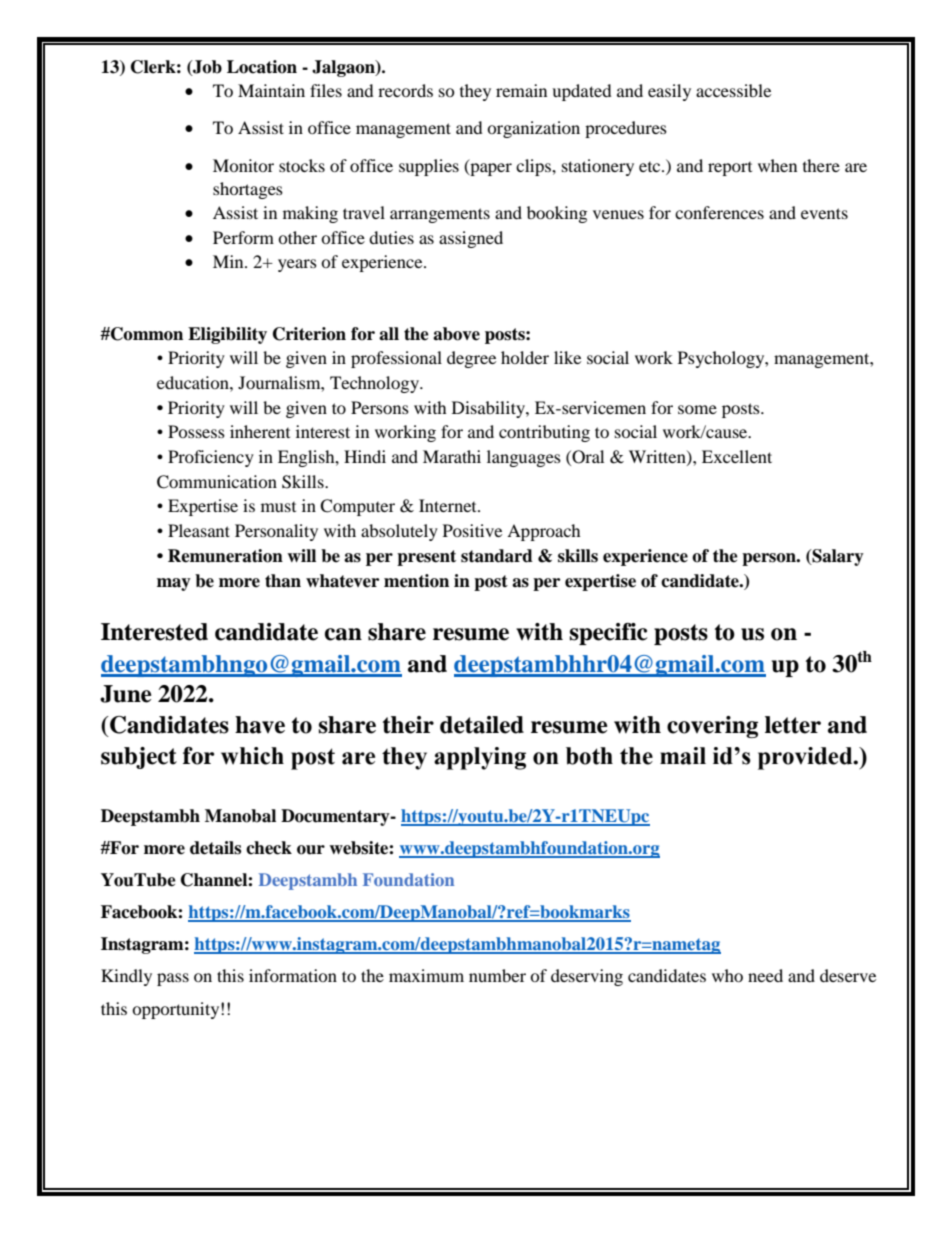 This page has width=952, height=1233. I want to click on pass, so click(173, 979).
